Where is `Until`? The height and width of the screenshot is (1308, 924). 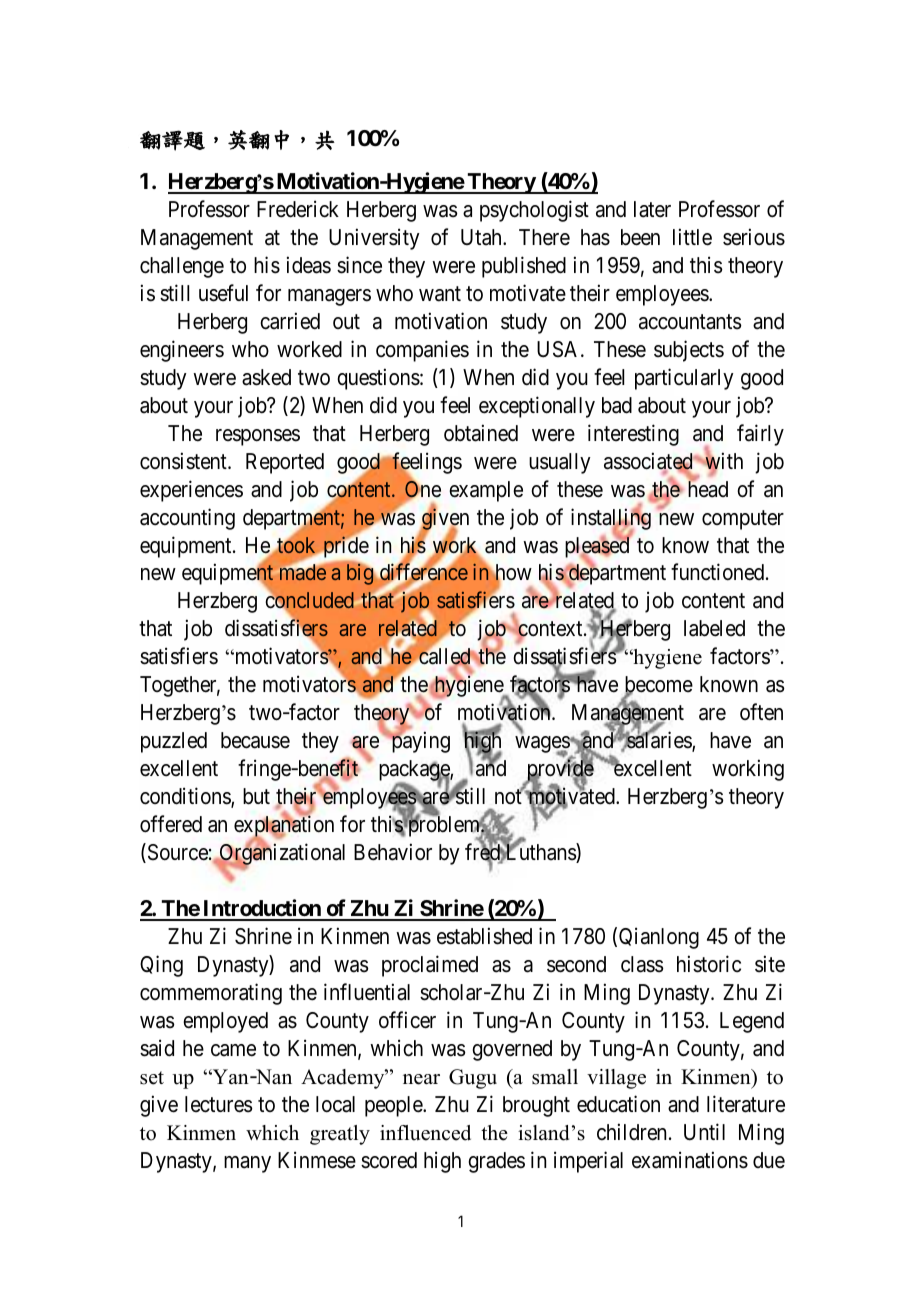
Until is located at coordinates (704, 1132).
